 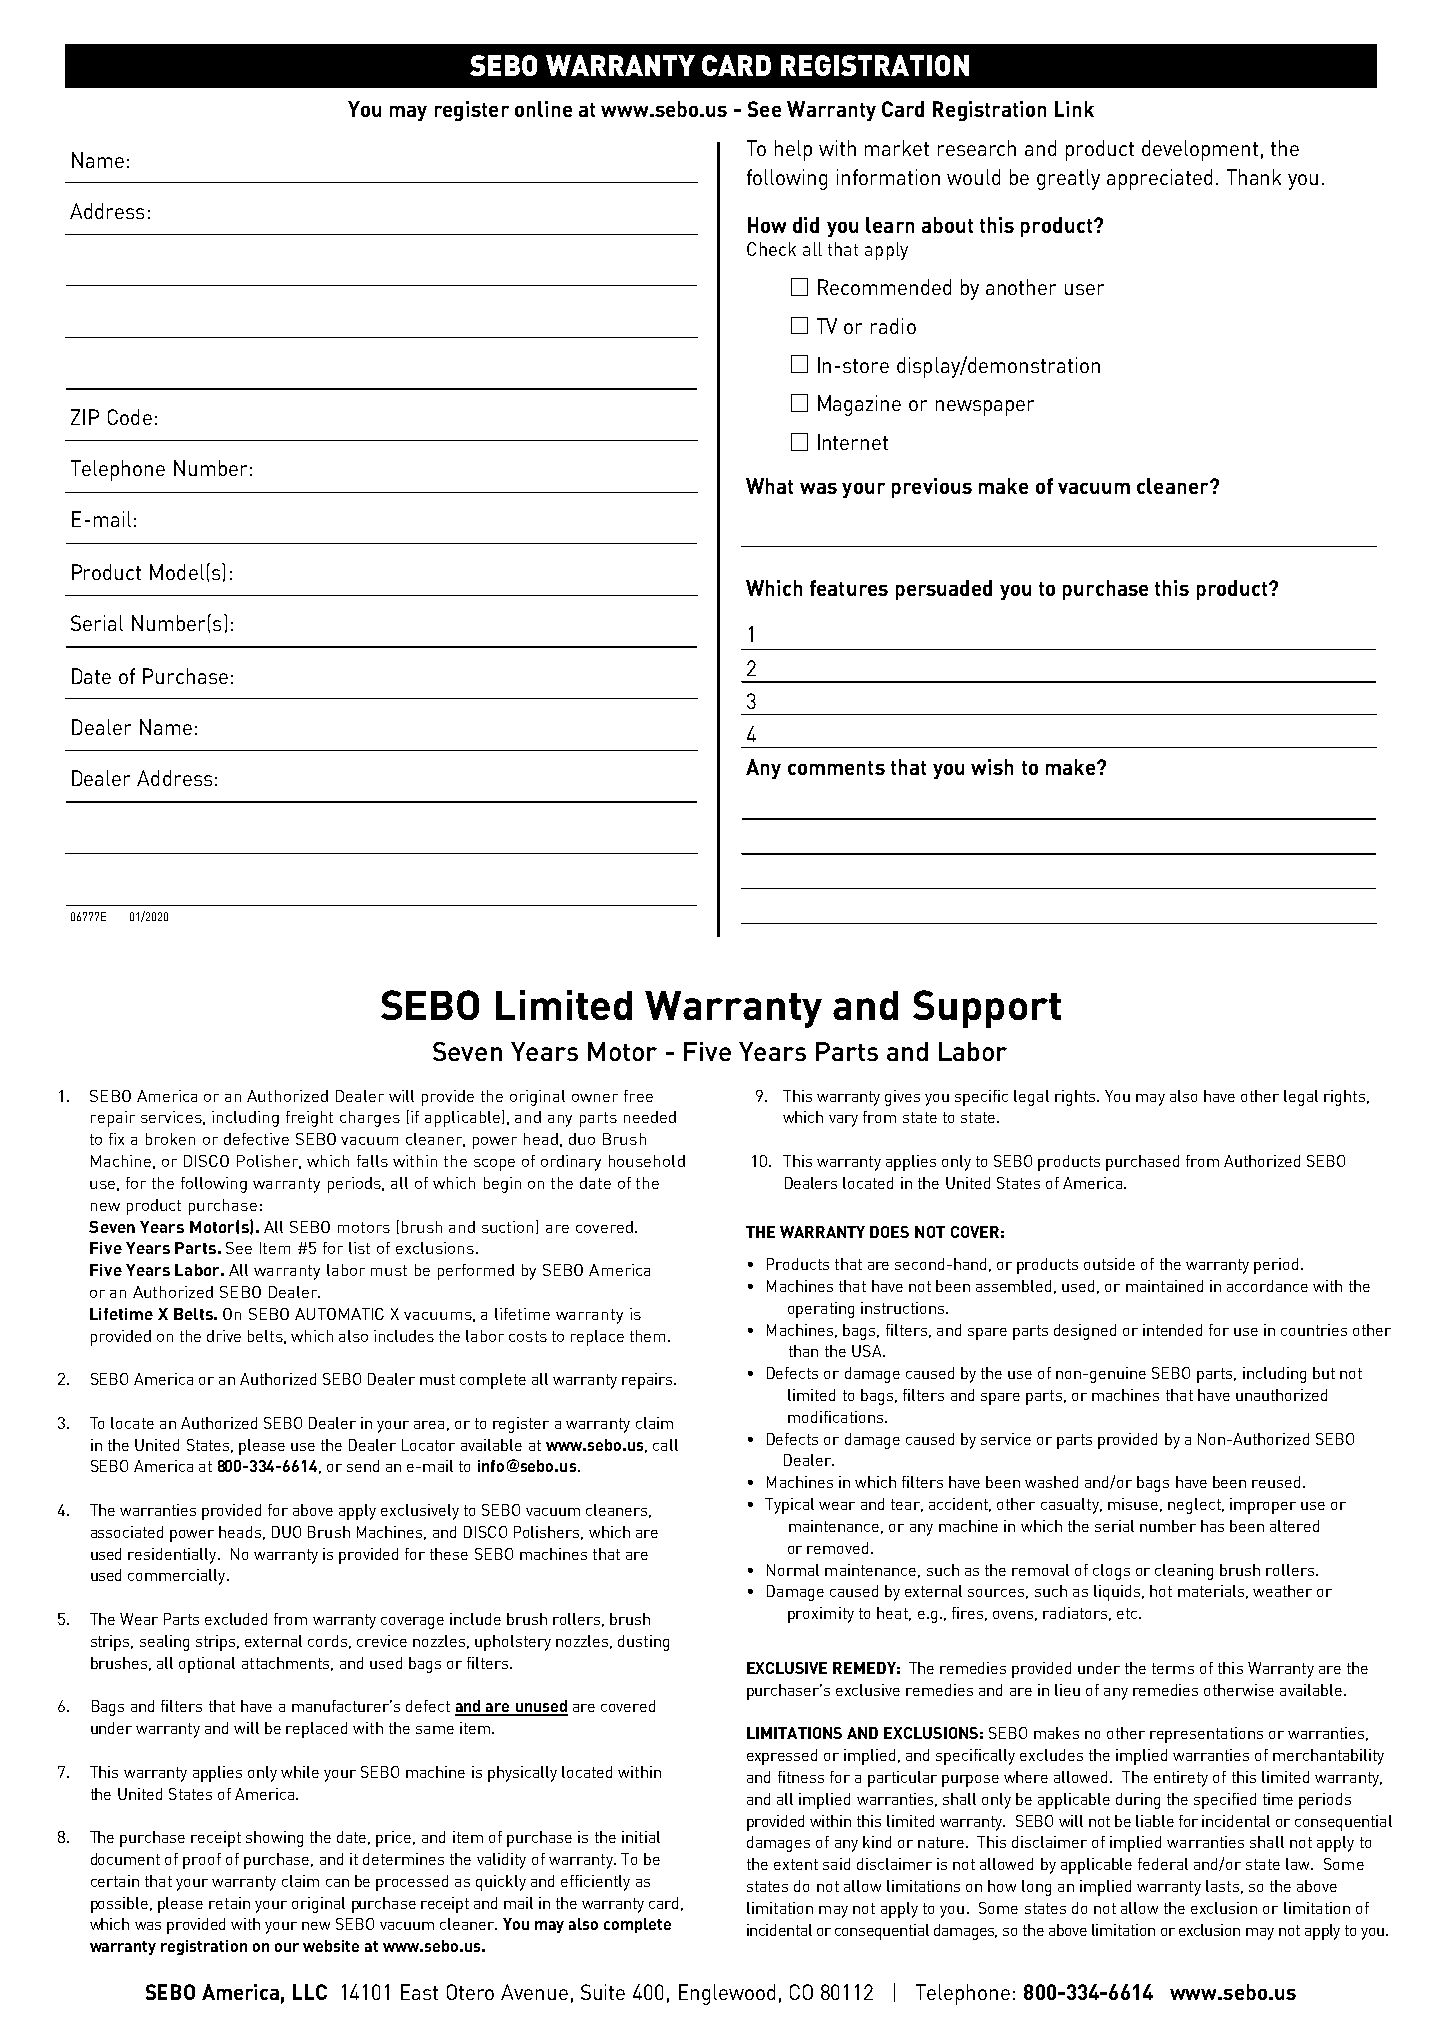 I want to click on excluded, so click(x=236, y=1619).
